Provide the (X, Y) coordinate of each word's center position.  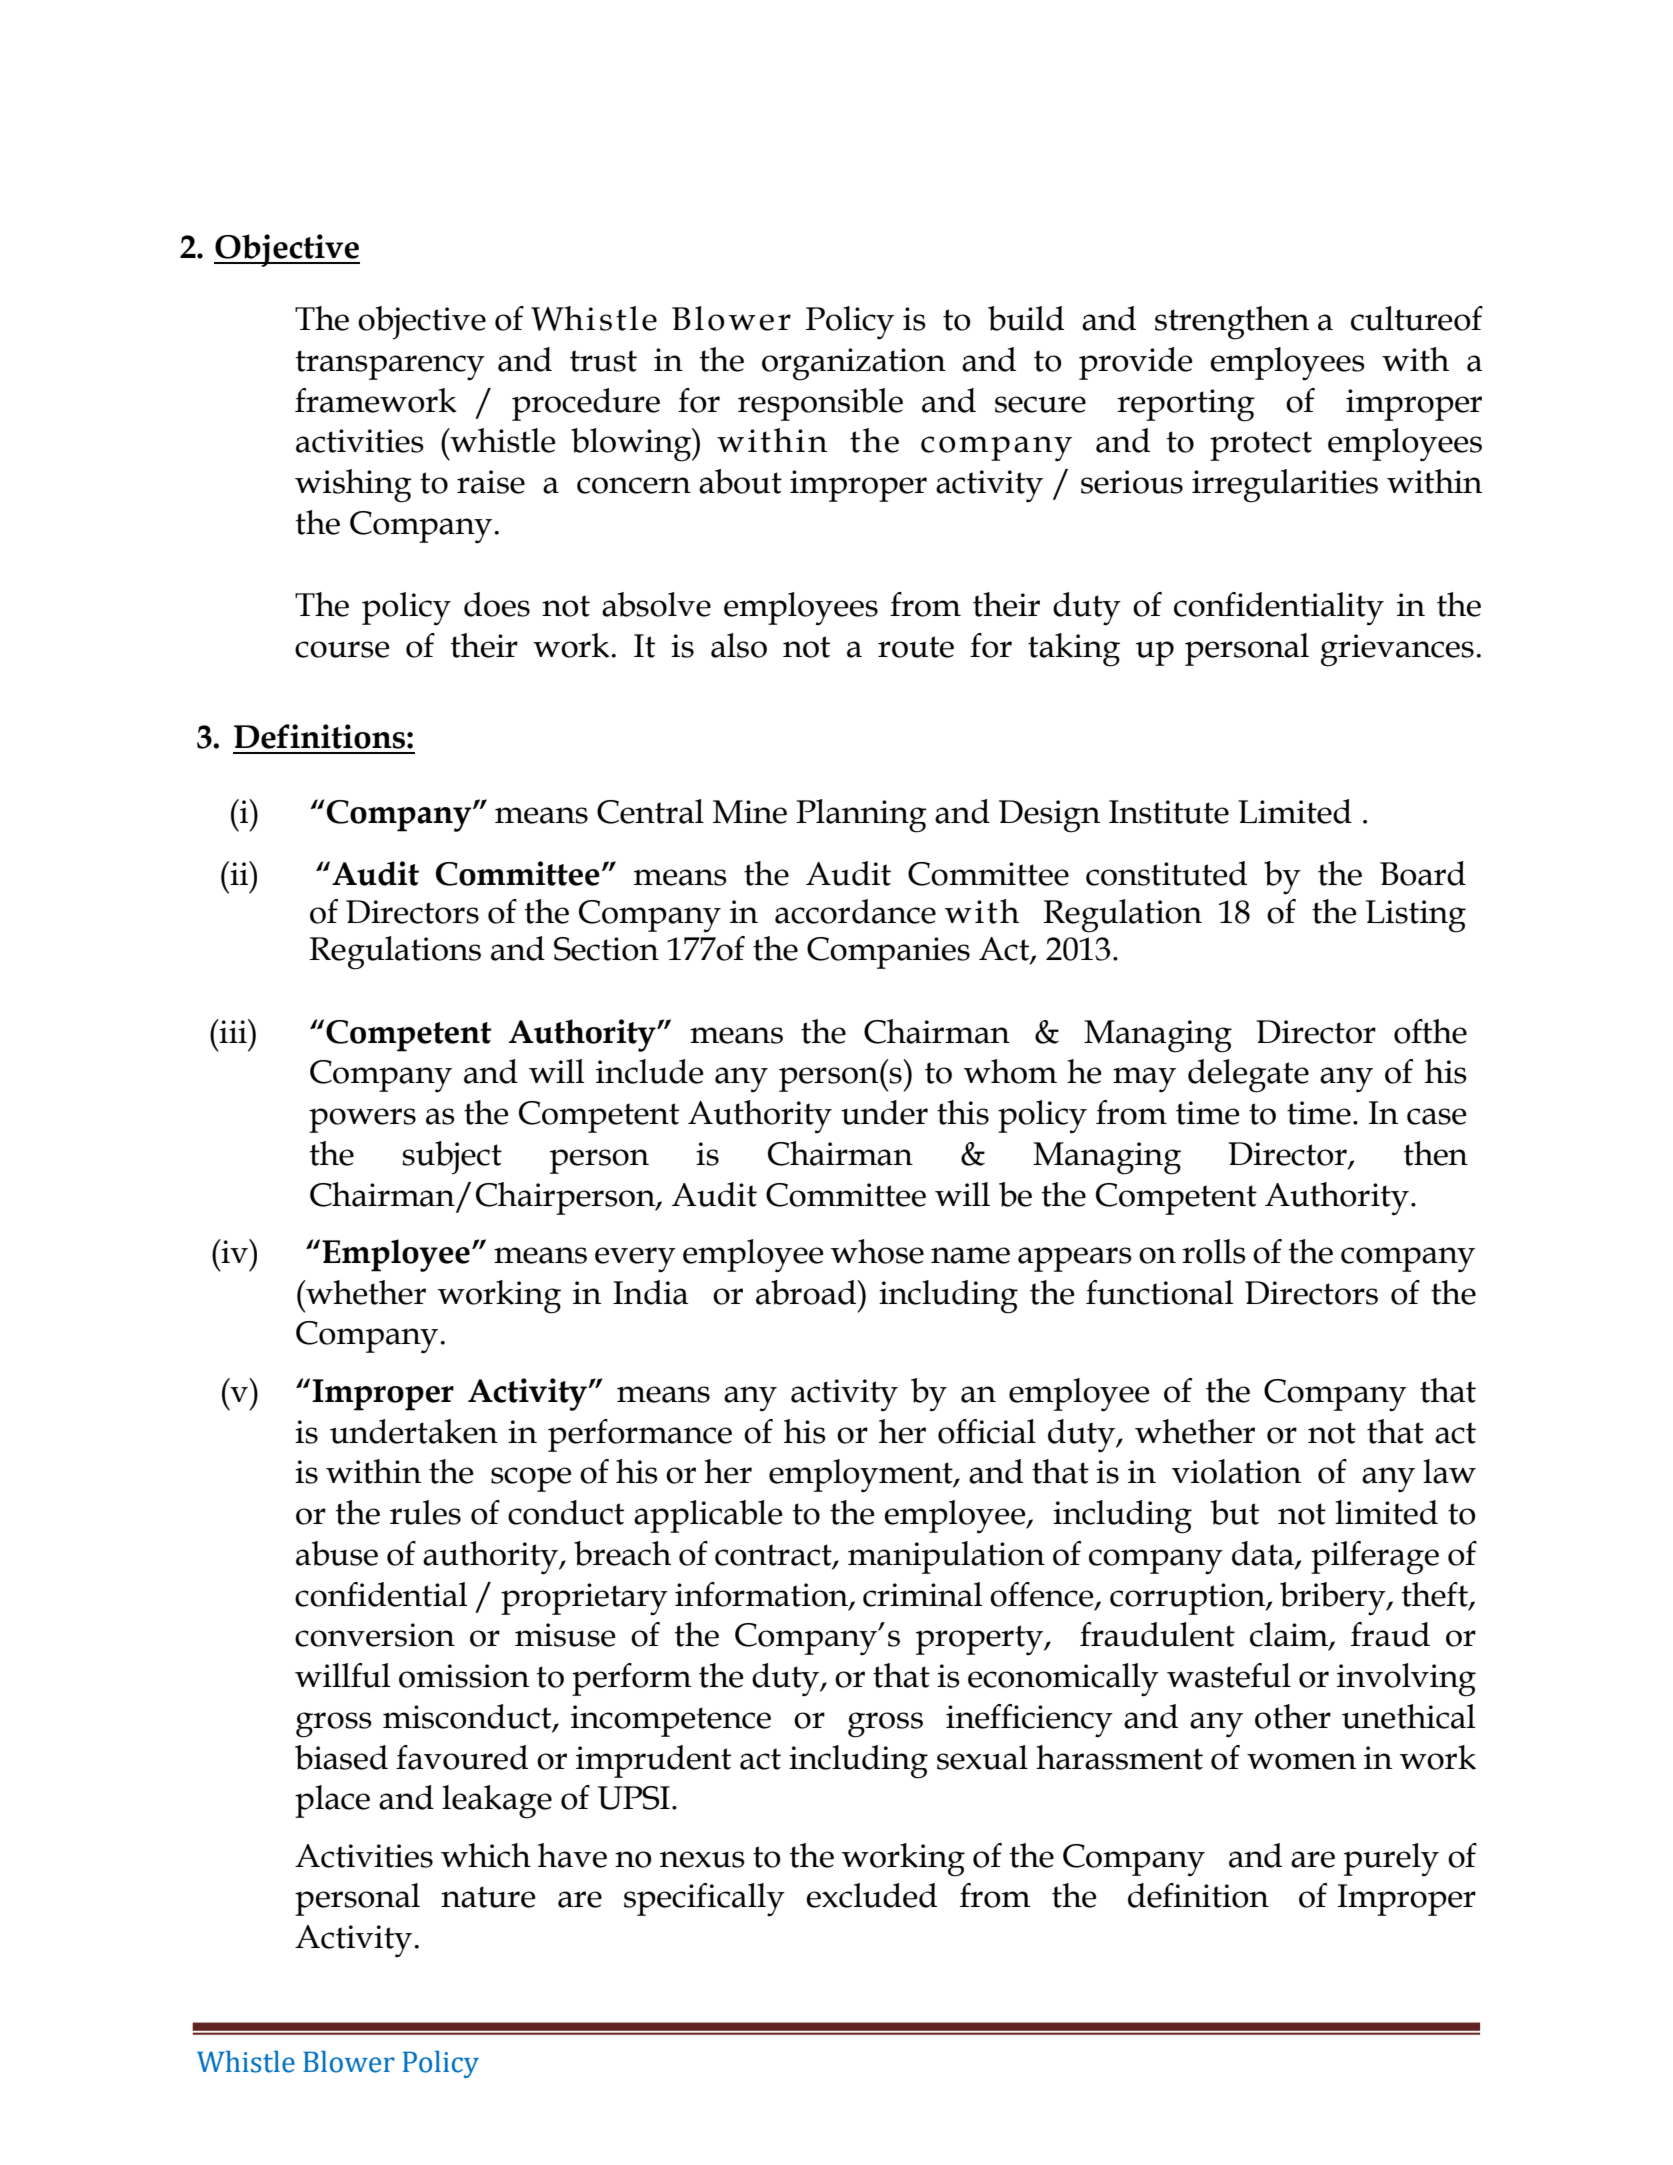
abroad (807, 1292)
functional (1160, 1292)
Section (606, 949)
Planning (861, 816)
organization (854, 364)
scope (531, 1479)
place (332, 1801)
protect (1261, 446)
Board (1423, 873)
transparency (390, 365)
